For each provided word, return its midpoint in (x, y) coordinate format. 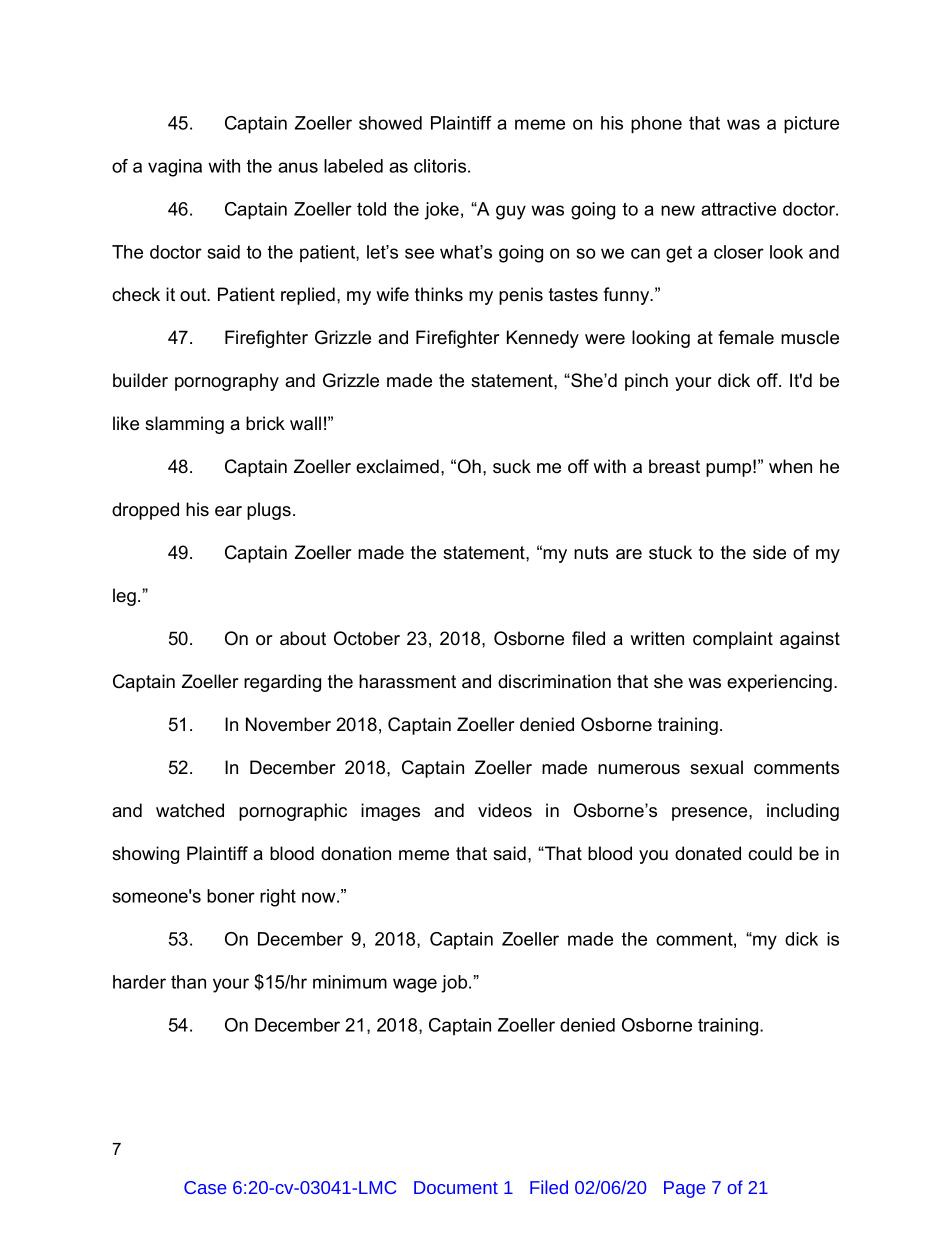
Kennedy (543, 339)
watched (190, 810)
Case (205, 1187)
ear (228, 511)
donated (708, 853)
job (454, 984)
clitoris (440, 166)
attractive (738, 209)
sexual (716, 767)
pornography (227, 382)
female (746, 337)
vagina (175, 168)
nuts (591, 553)
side (769, 552)
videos (505, 810)
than (188, 982)
